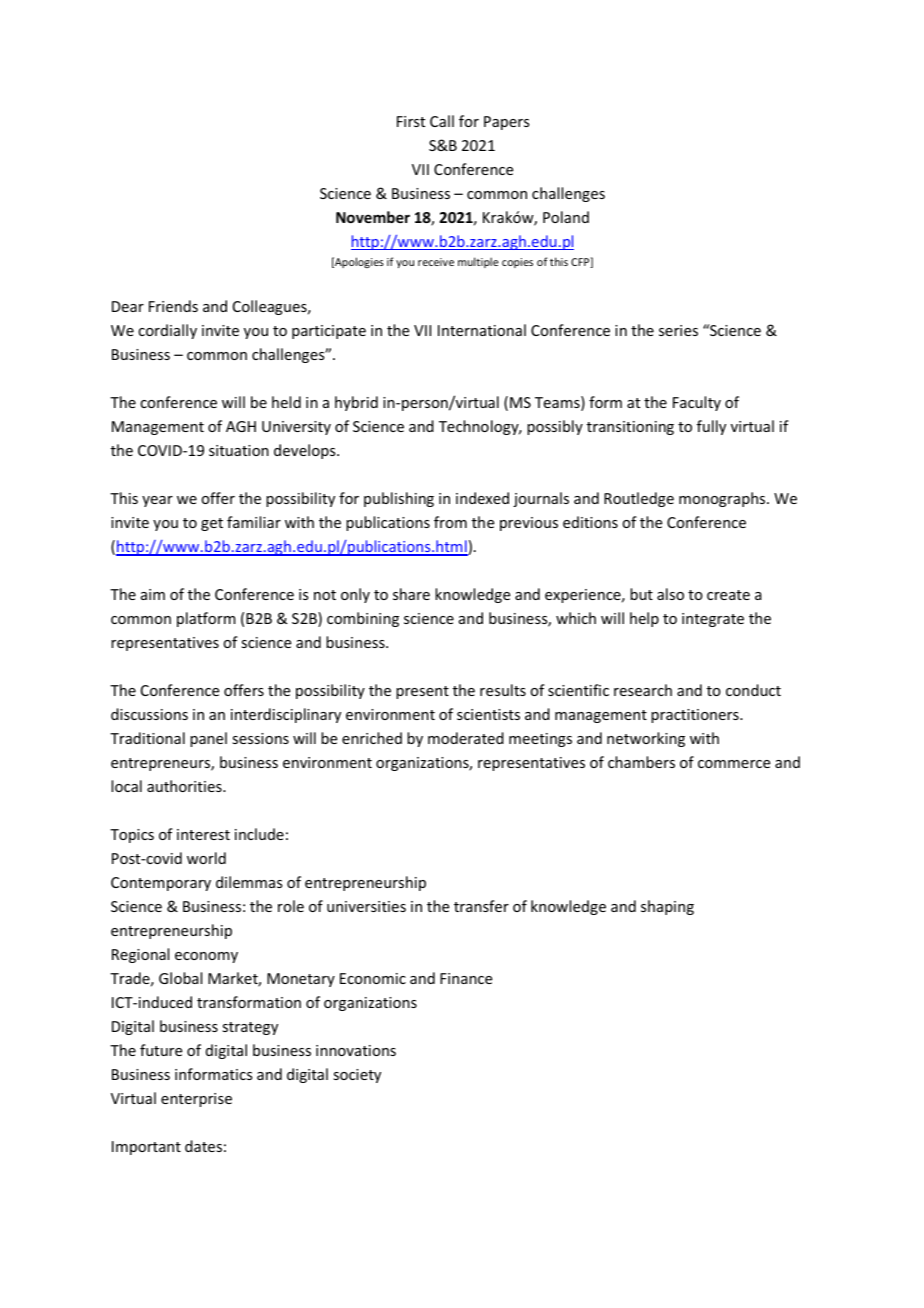 This screenshot has width=924, height=1308. What do you see at coordinates (481, 906) in the screenshot?
I see `transfer` at bounding box center [481, 906].
